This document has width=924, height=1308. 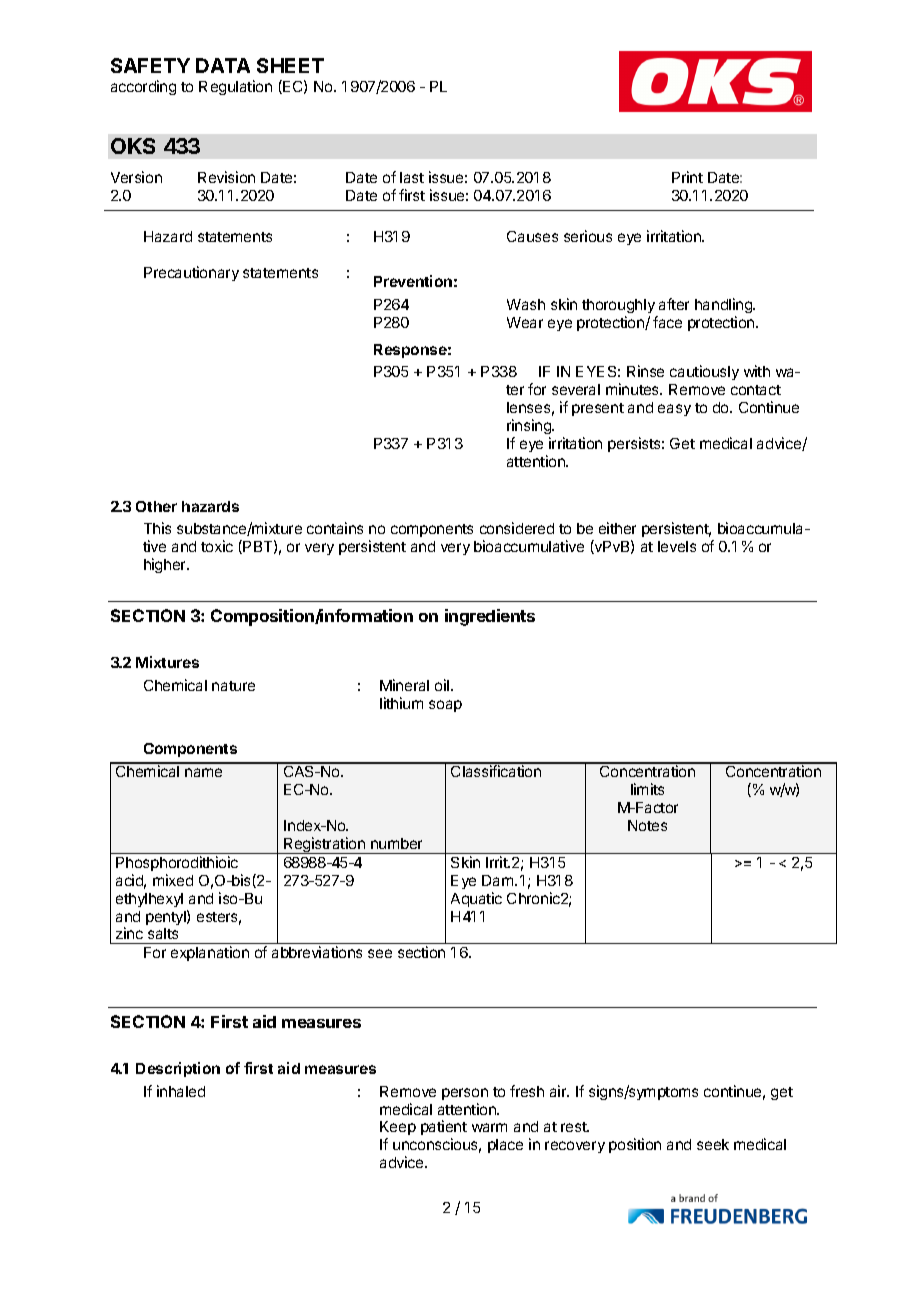 What do you see at coordinates (235, 87) in the document?
I see `Regulation` at bounding box center [235, 87].
